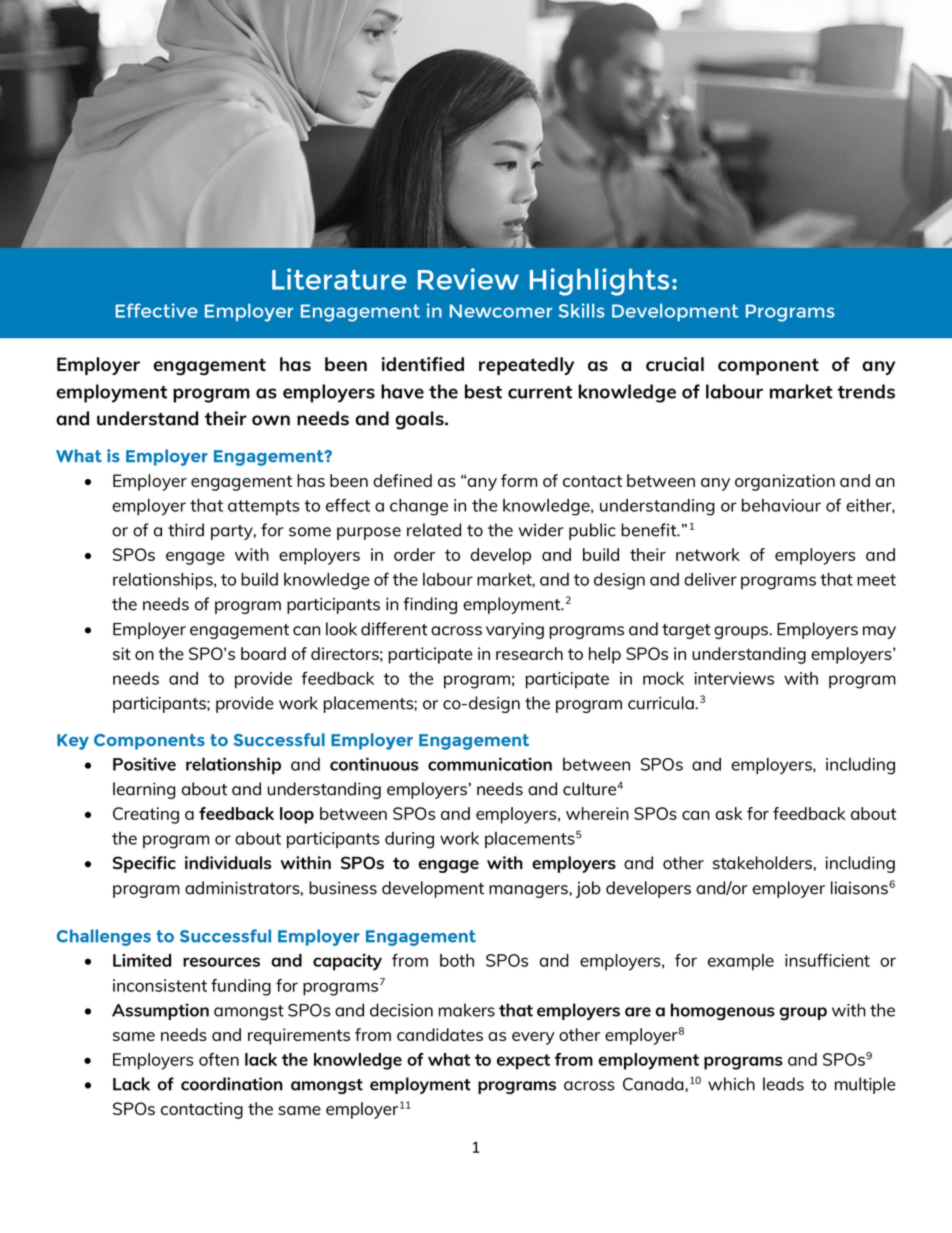 Image resolution: width=952 pixels, height=1233 pixels. I want to click on communication, so click(490, 764).
